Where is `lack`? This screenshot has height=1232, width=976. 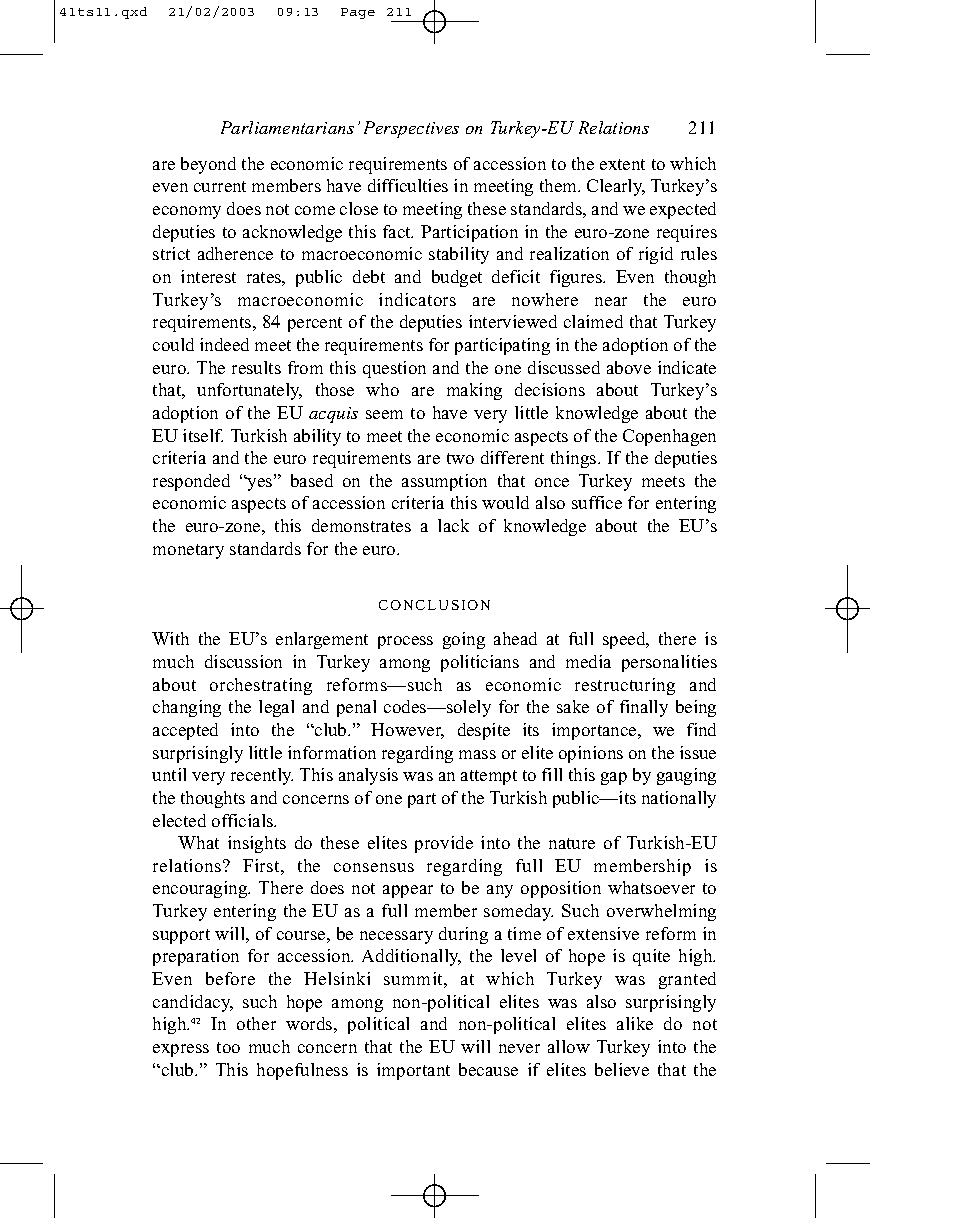 lack is located at coordinates (453, 525).
